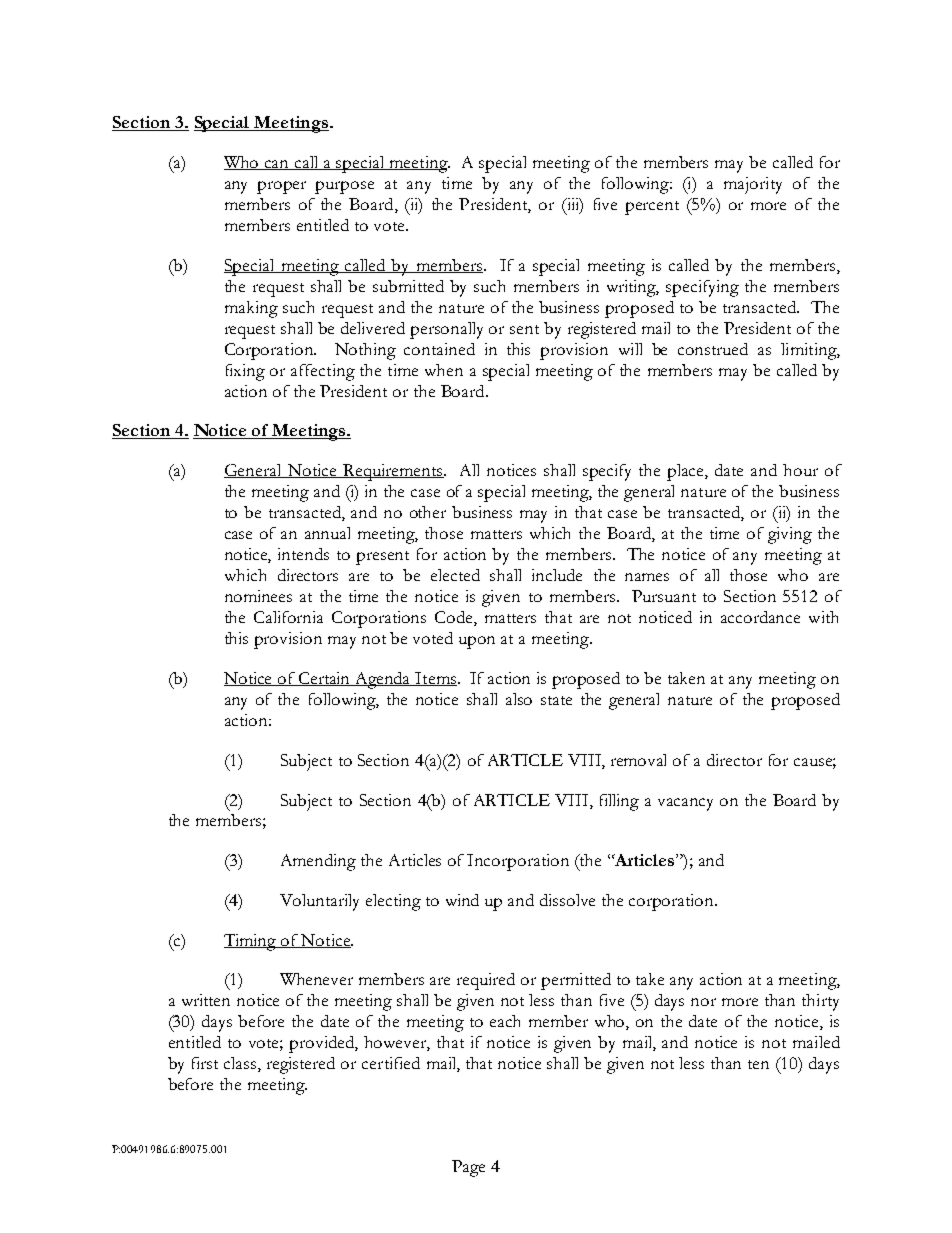 The width and height of the image is (952, 1233). Describe the element at coordinates (281, 187) in the image. I see `proper` at that location.
